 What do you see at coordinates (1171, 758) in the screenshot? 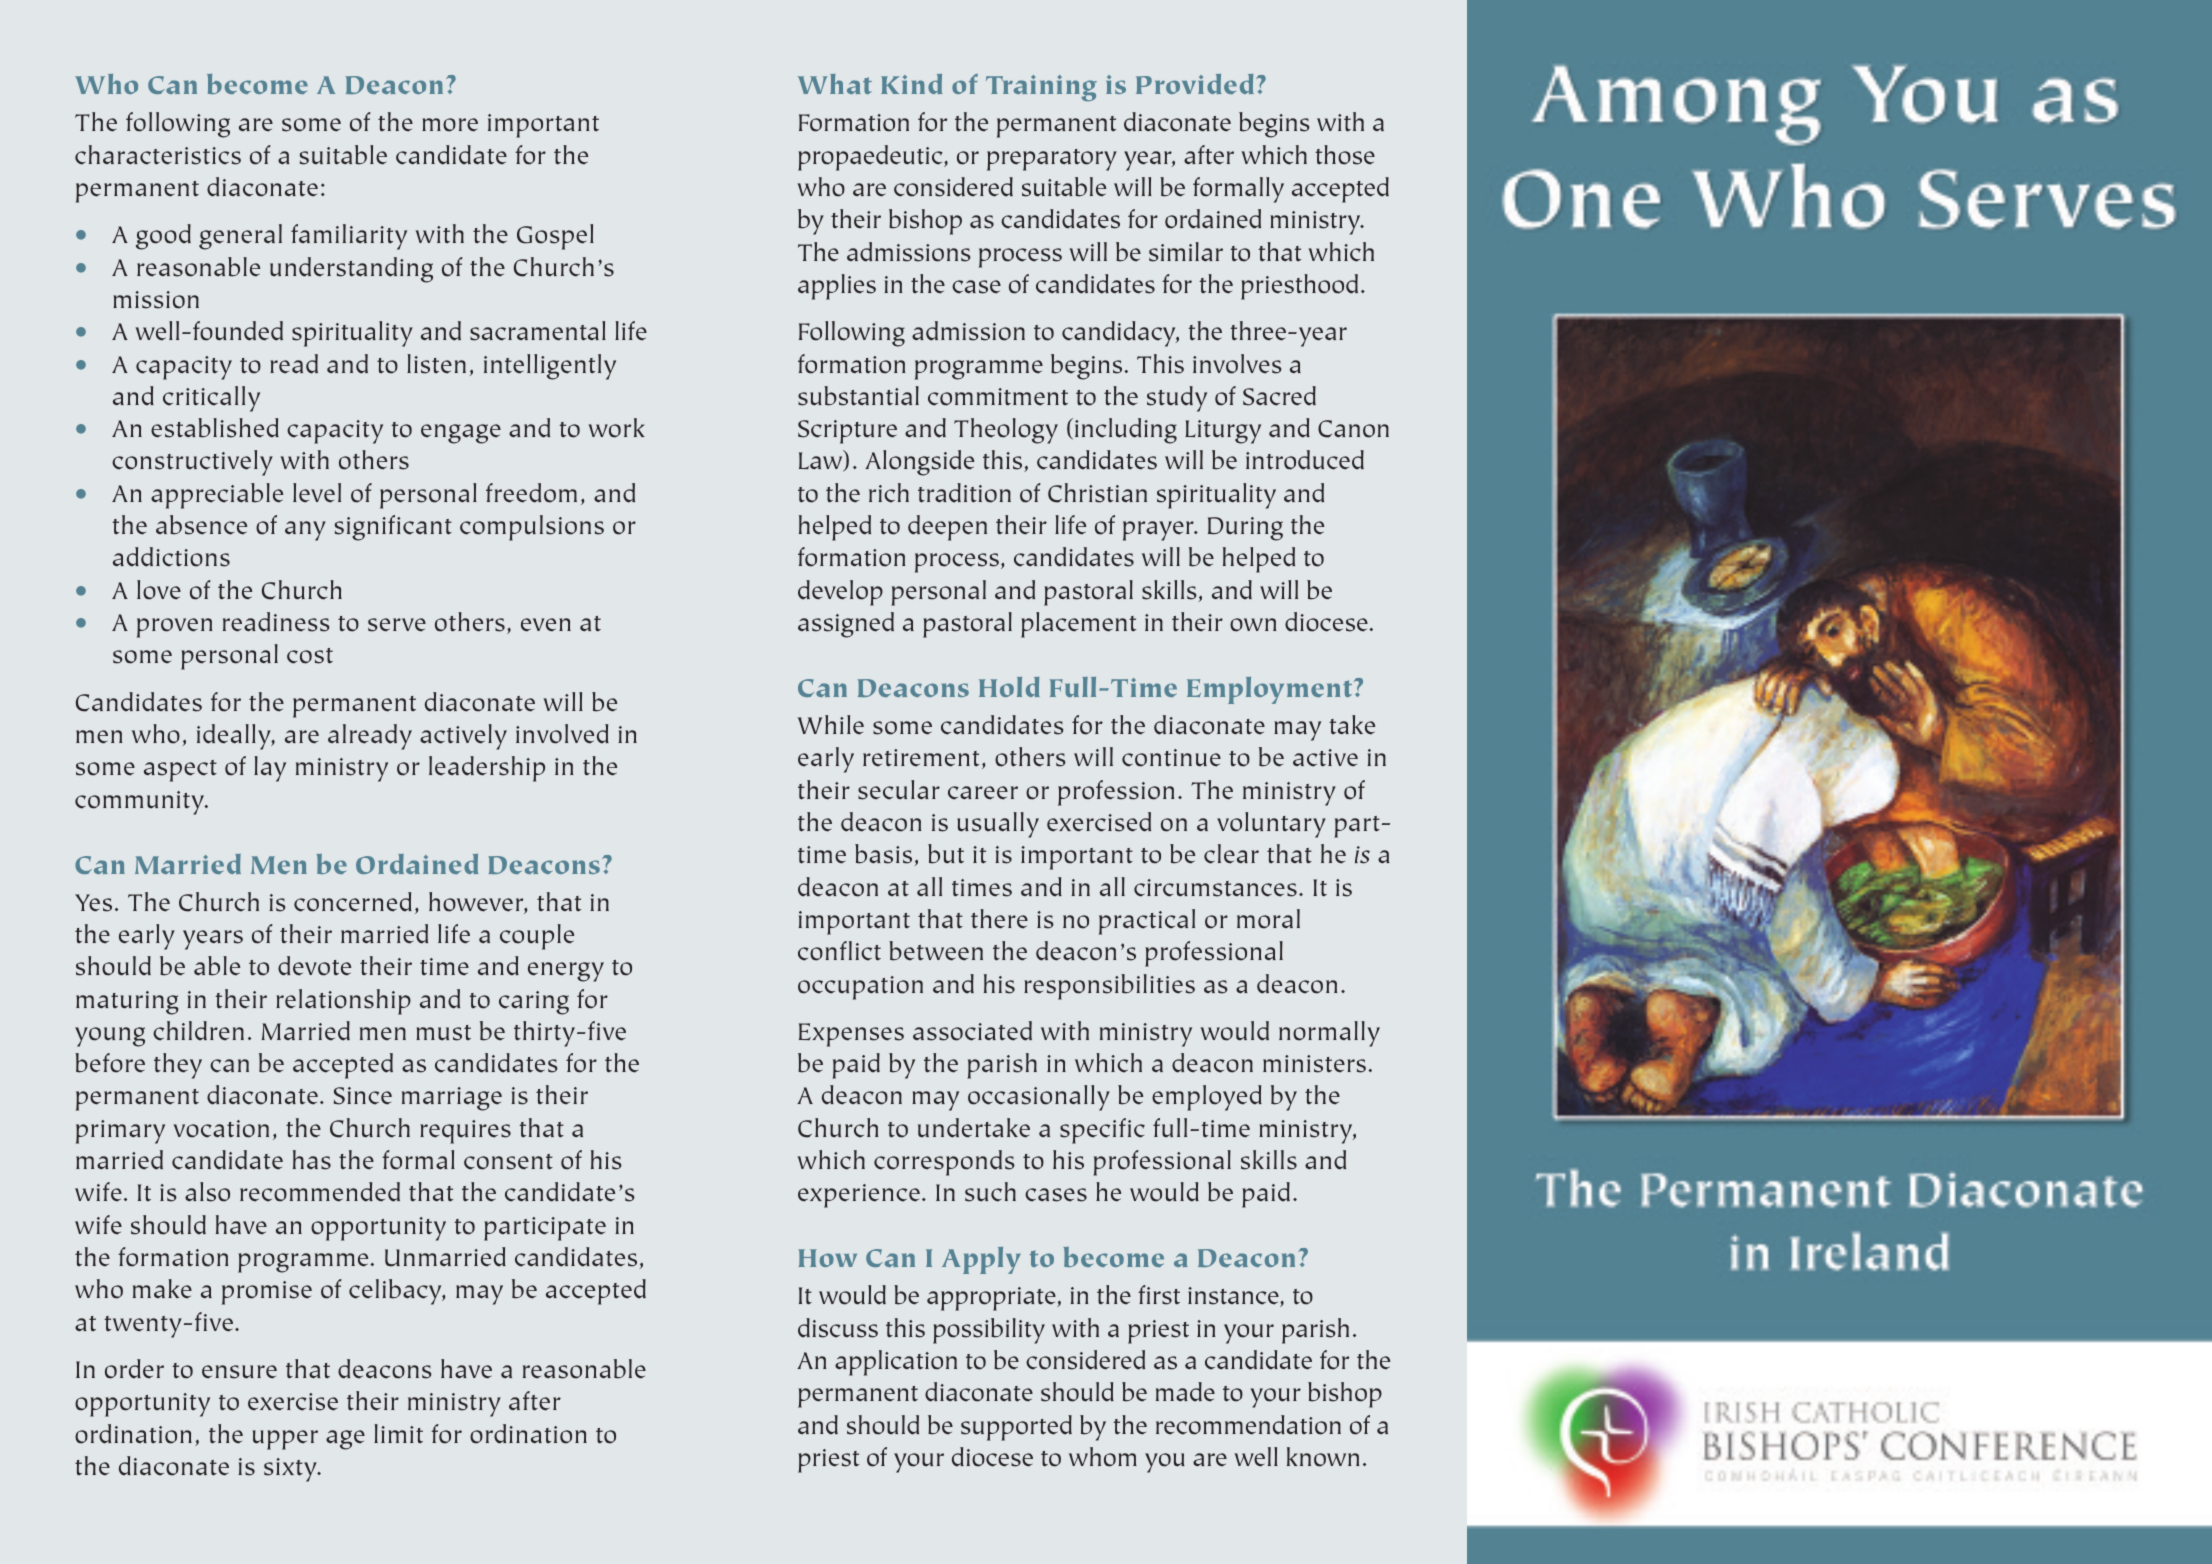
I see `continue` at bounding box center [1171, 758].
